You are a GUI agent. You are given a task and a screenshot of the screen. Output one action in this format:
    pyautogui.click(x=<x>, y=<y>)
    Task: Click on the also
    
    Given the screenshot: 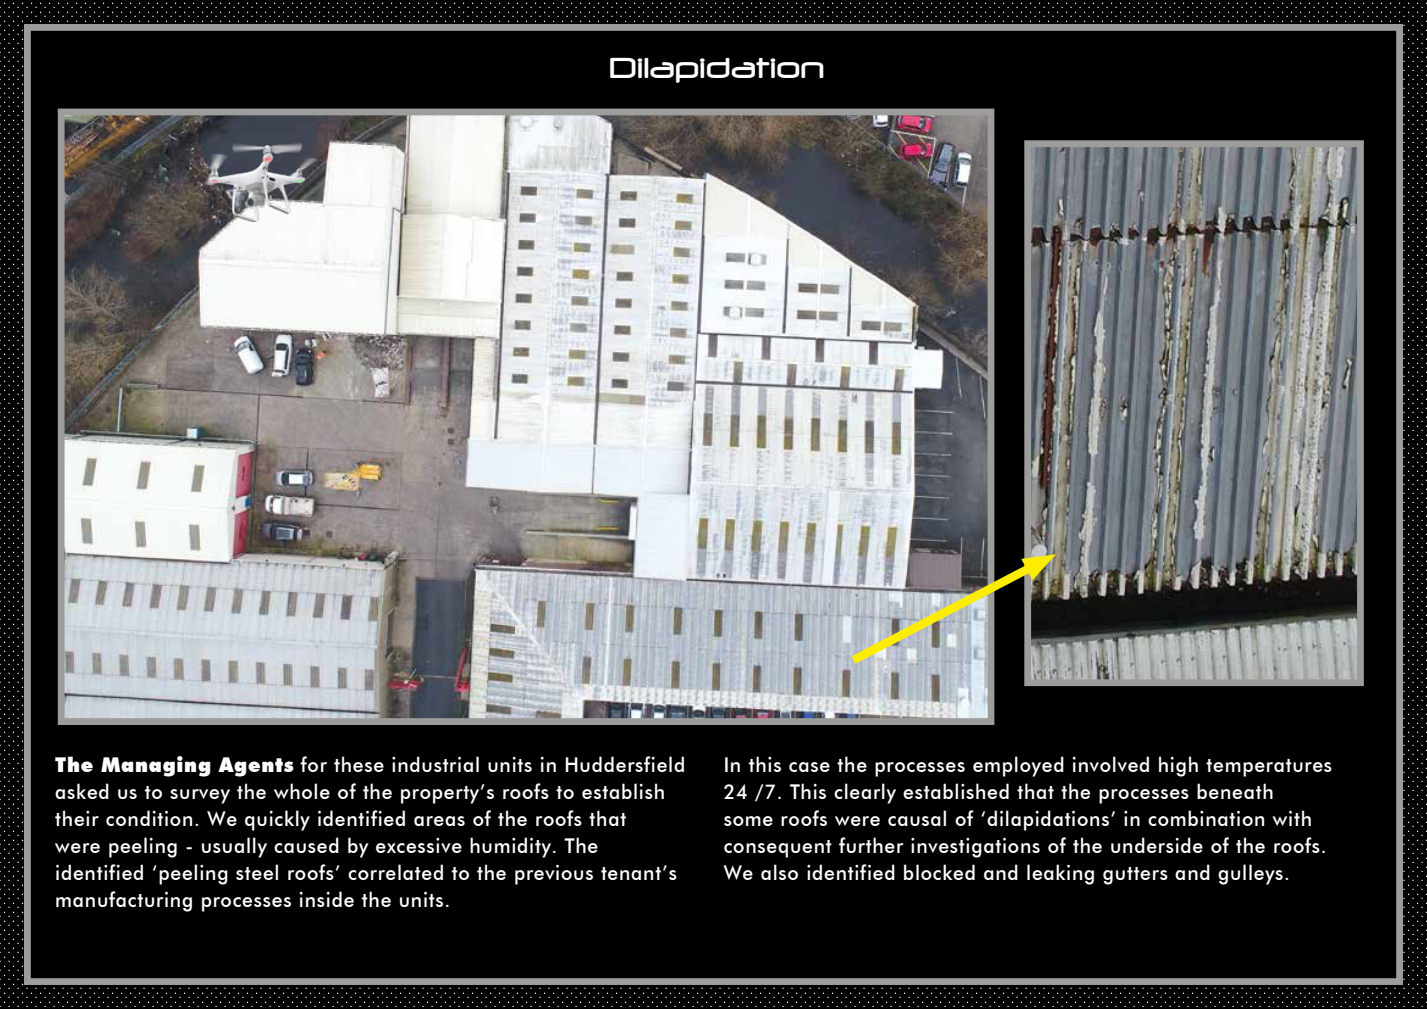 What is the action you would take?
    pyautogui.click(x=779, y=872)
